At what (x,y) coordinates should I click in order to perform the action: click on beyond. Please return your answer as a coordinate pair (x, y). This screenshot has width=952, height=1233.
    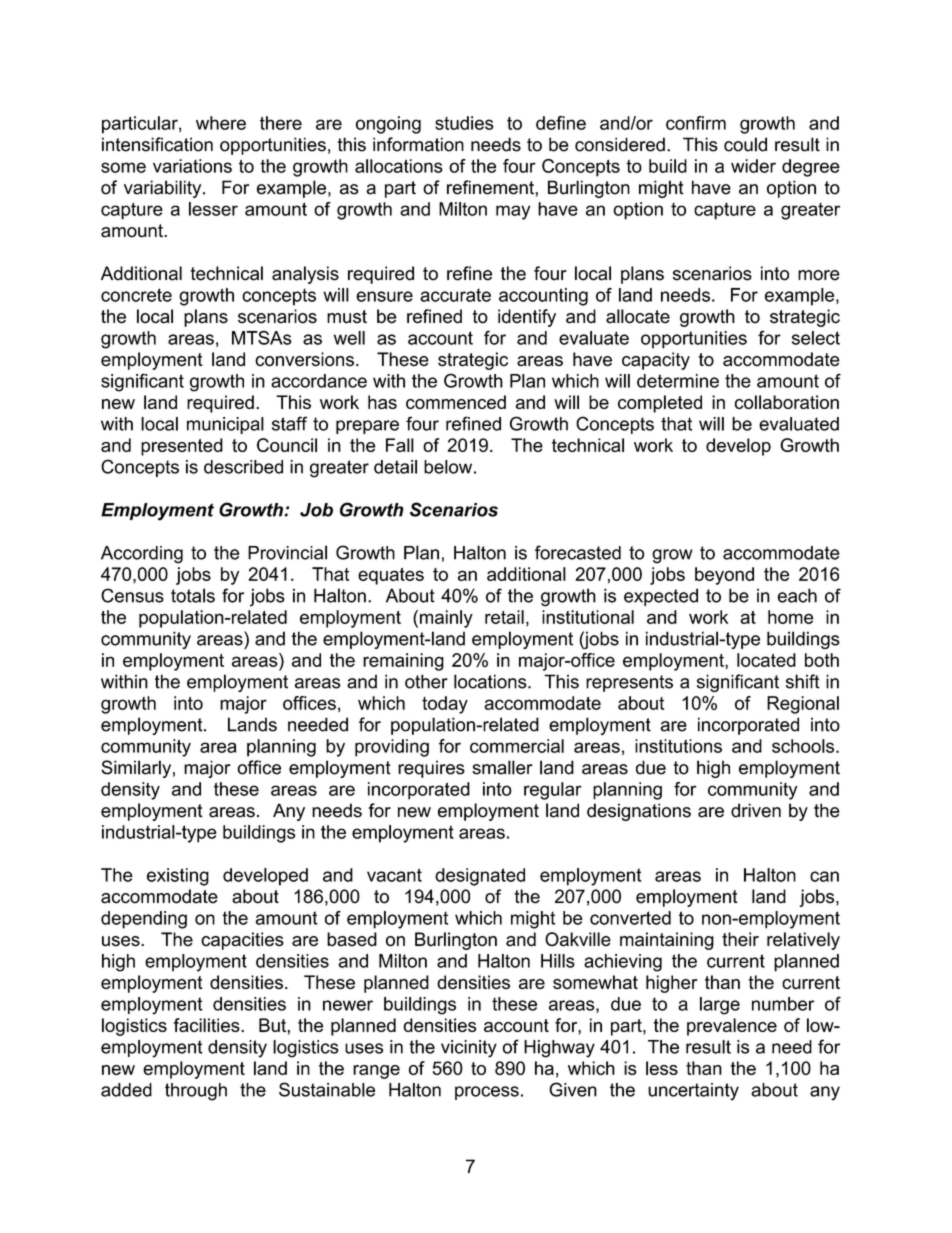
    Looking at the image, I should click on (724, 576).
